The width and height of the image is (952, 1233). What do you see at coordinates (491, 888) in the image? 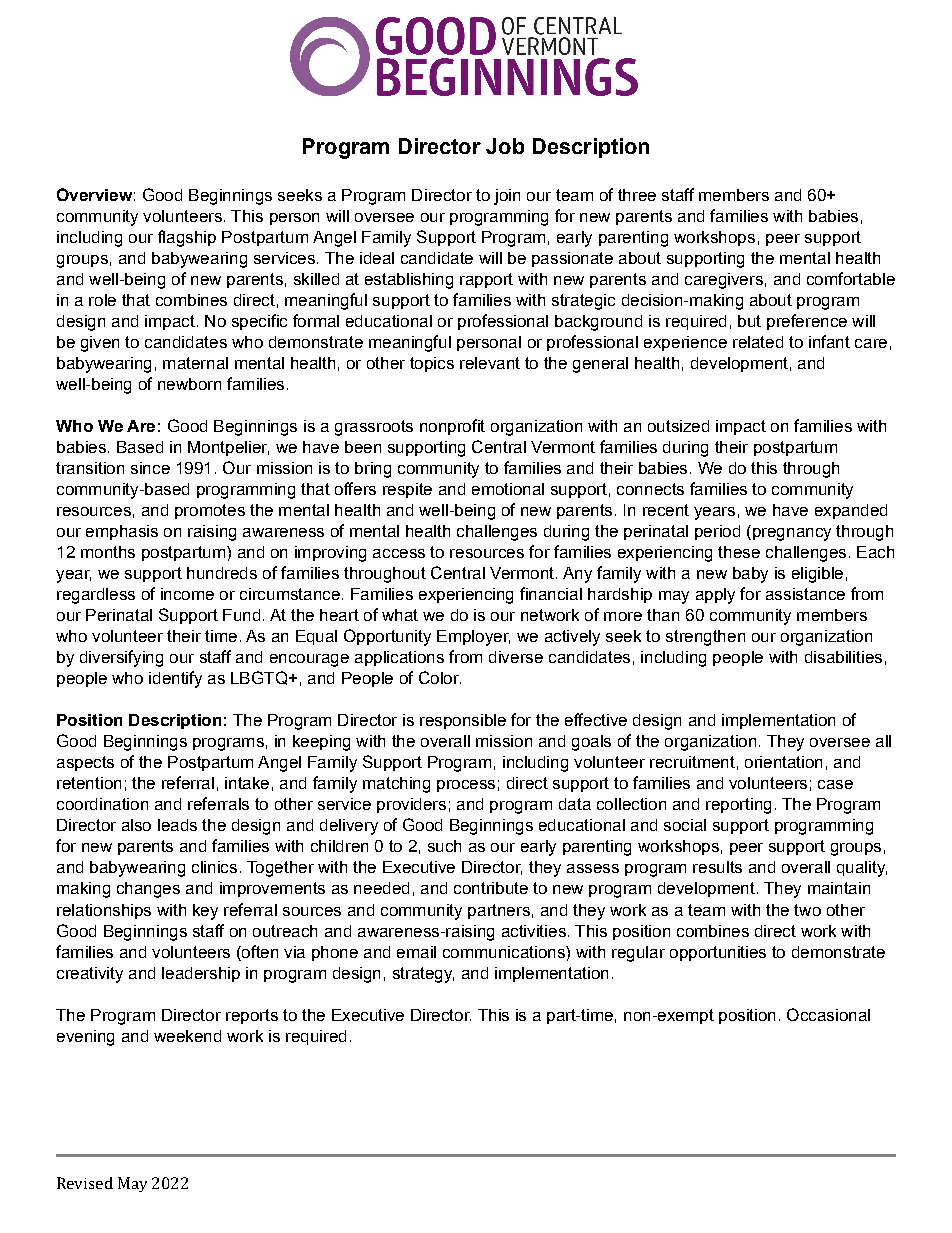
I see `contribute` at bounding box center [491, 888].
